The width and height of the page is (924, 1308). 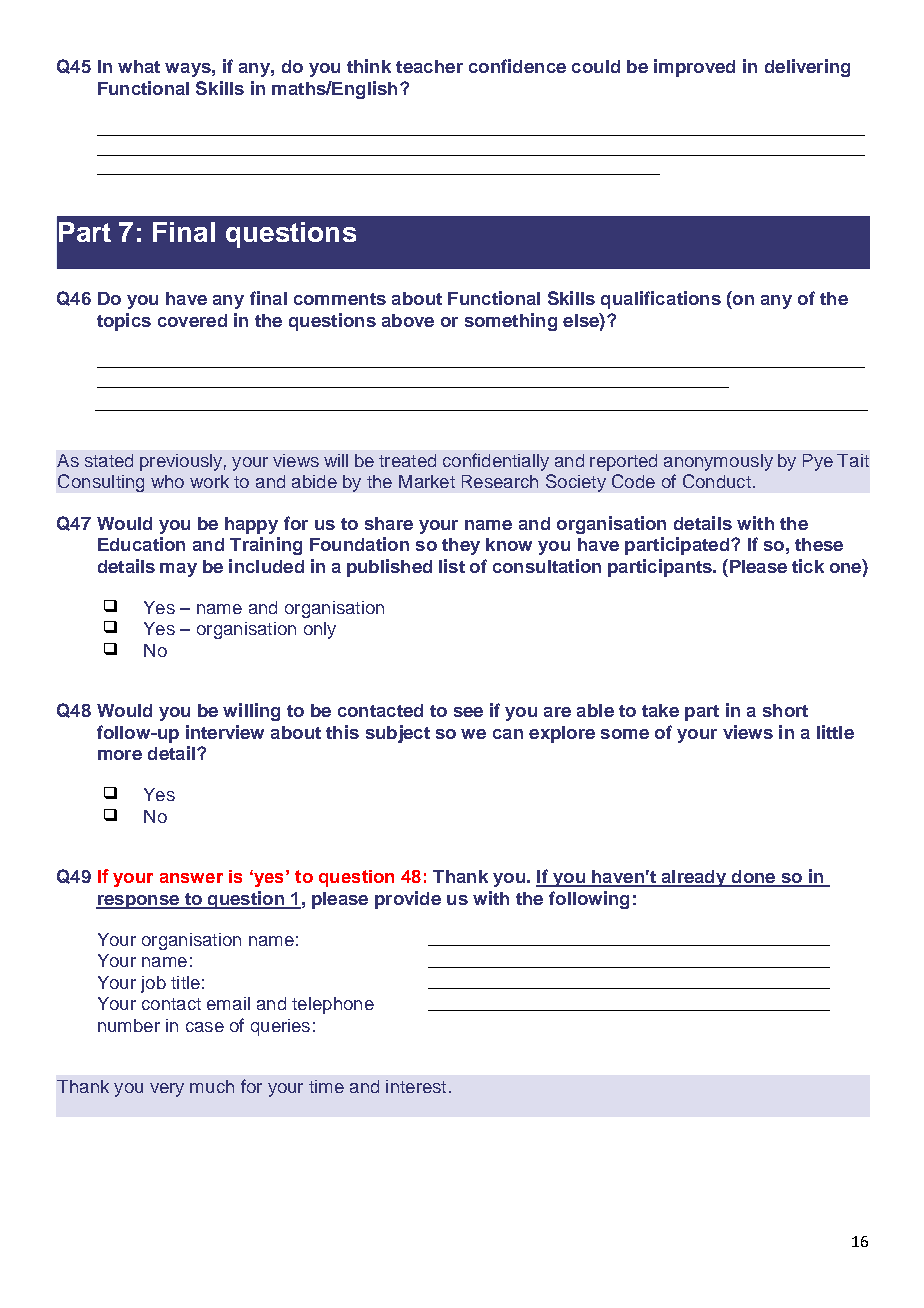 What do you see at coordinates (139, 66) in the page?
I see `what` at bounding box center [139, 66].
